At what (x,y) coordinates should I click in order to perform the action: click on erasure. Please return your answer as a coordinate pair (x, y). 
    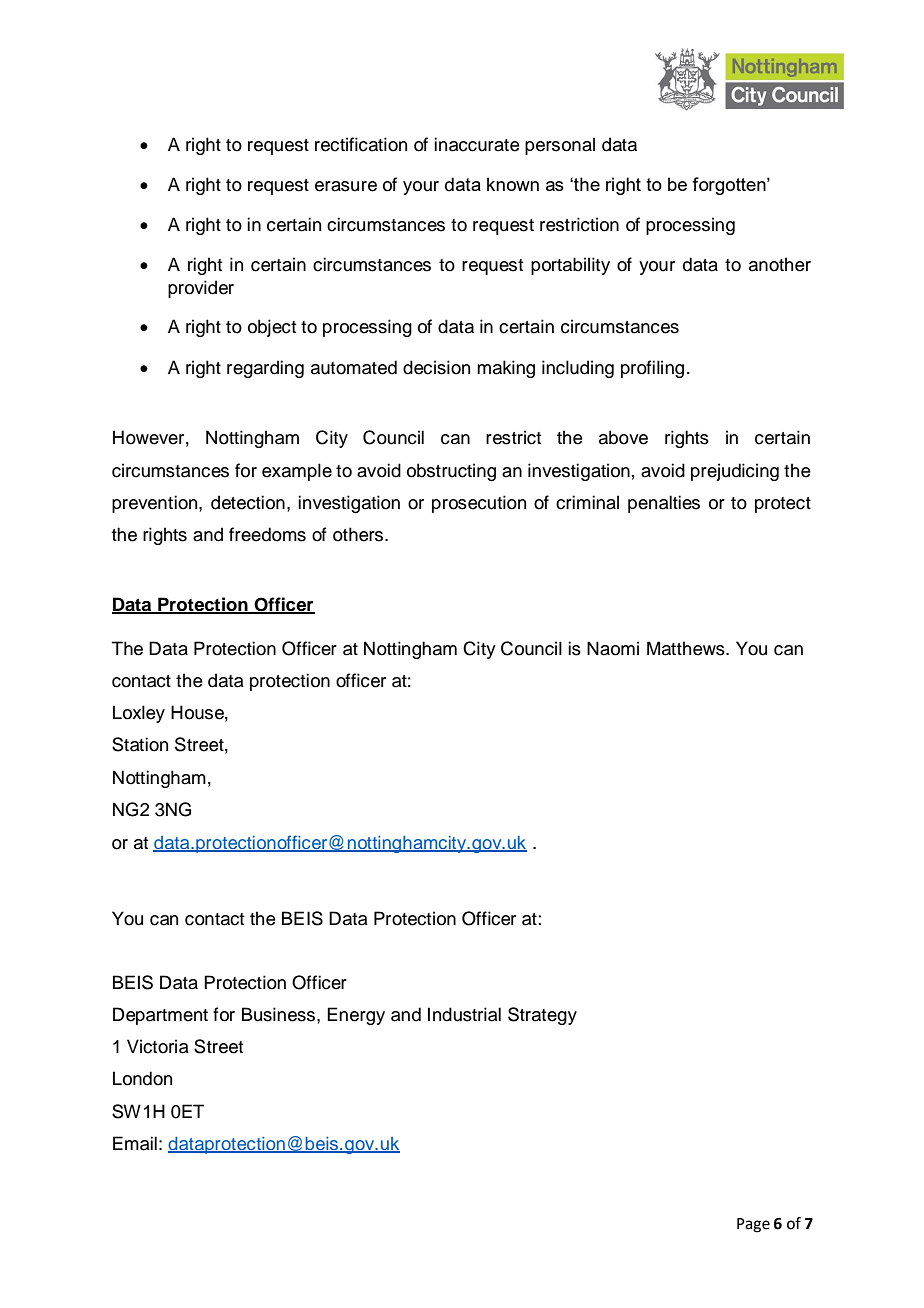
    Looking at the image, I should click on (346, 186).
